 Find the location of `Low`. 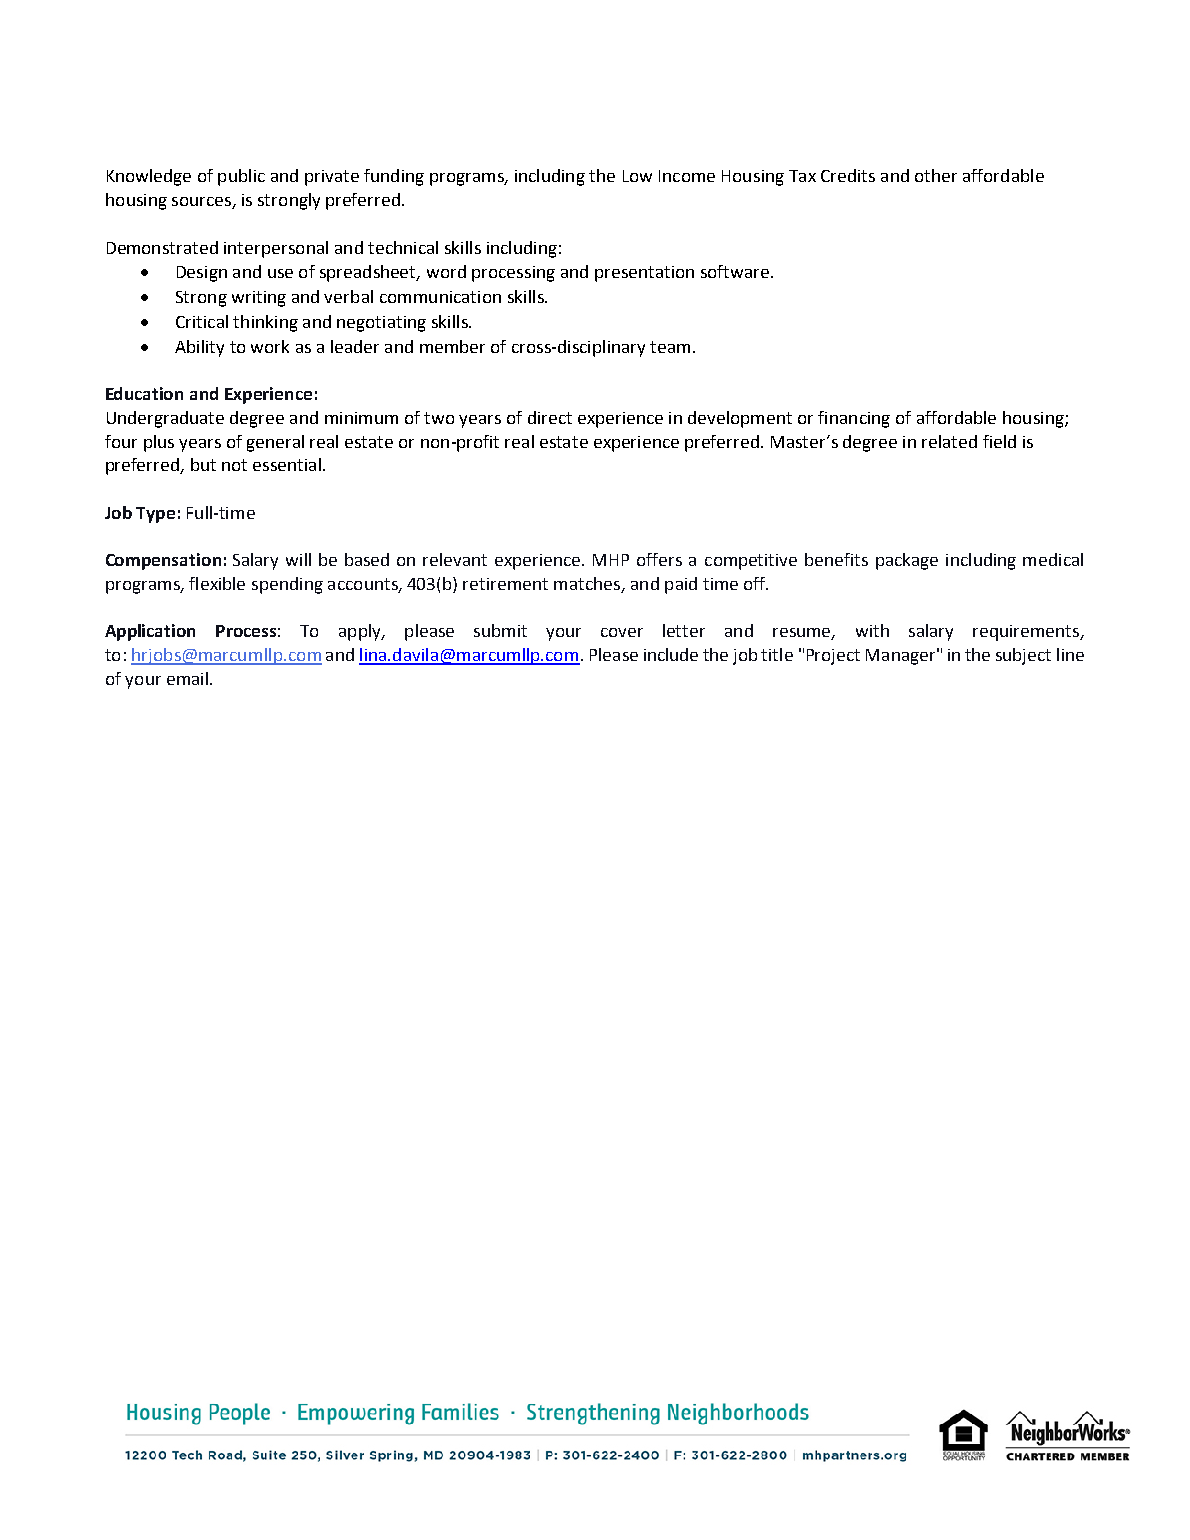

Low is located at coordinates (637, 176).
